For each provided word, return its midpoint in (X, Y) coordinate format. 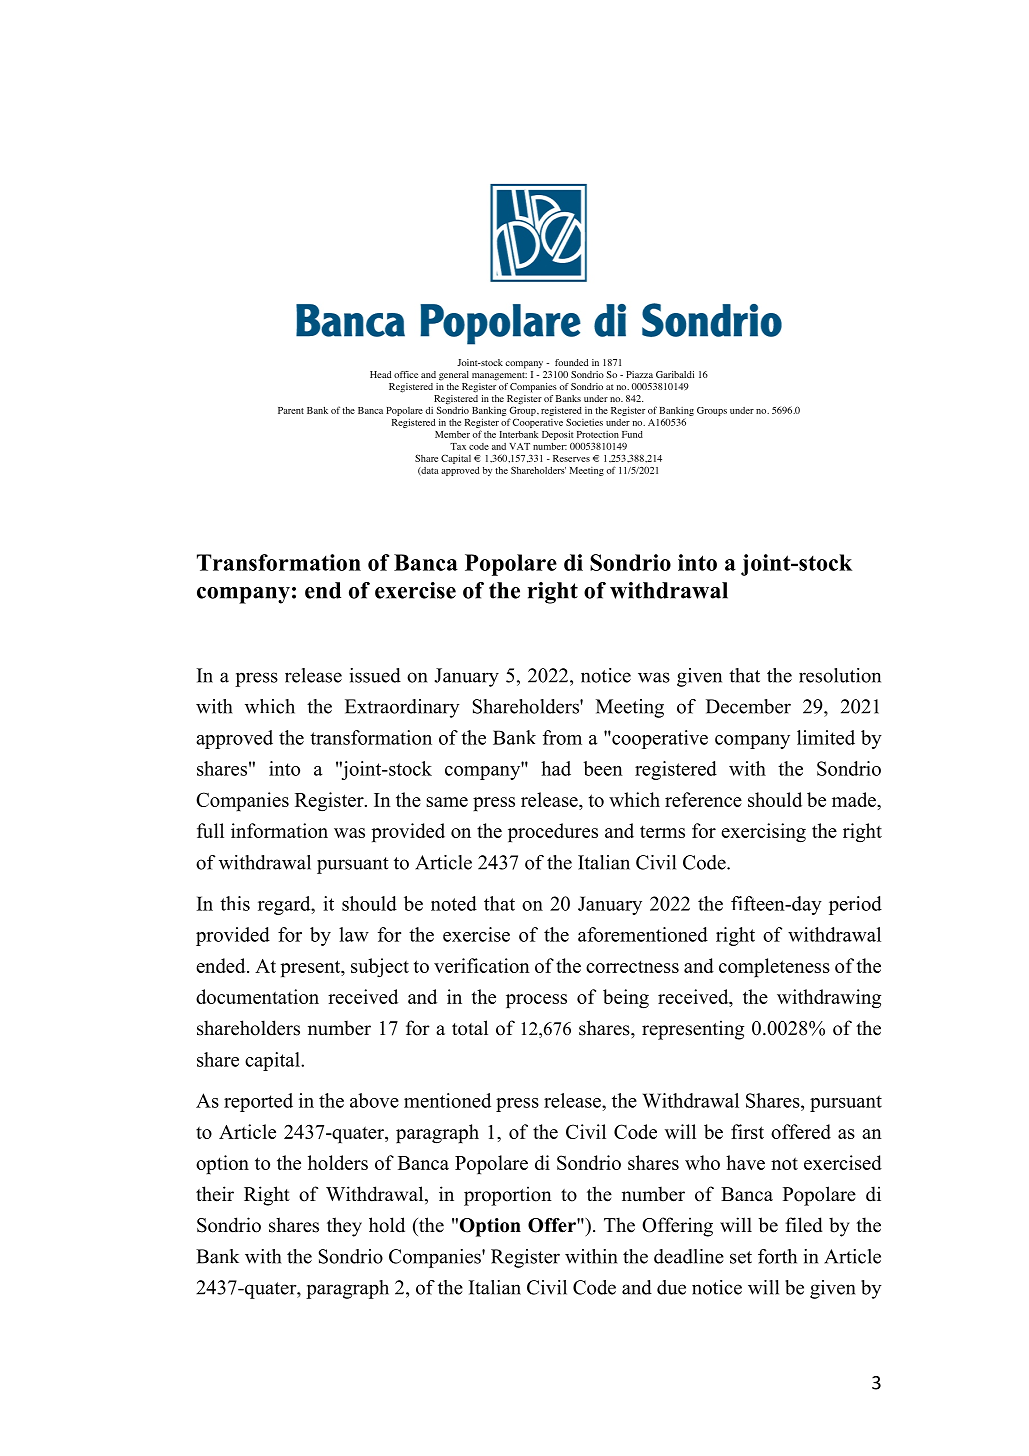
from (562, 737)
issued (375, 675)
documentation (257, 996)
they (344, 1227)
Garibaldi (675, 374)
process (536, 1001)
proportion (508, 1196)
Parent (291, 410)
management (499, 376)
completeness (774, 967)
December (748, 706)
